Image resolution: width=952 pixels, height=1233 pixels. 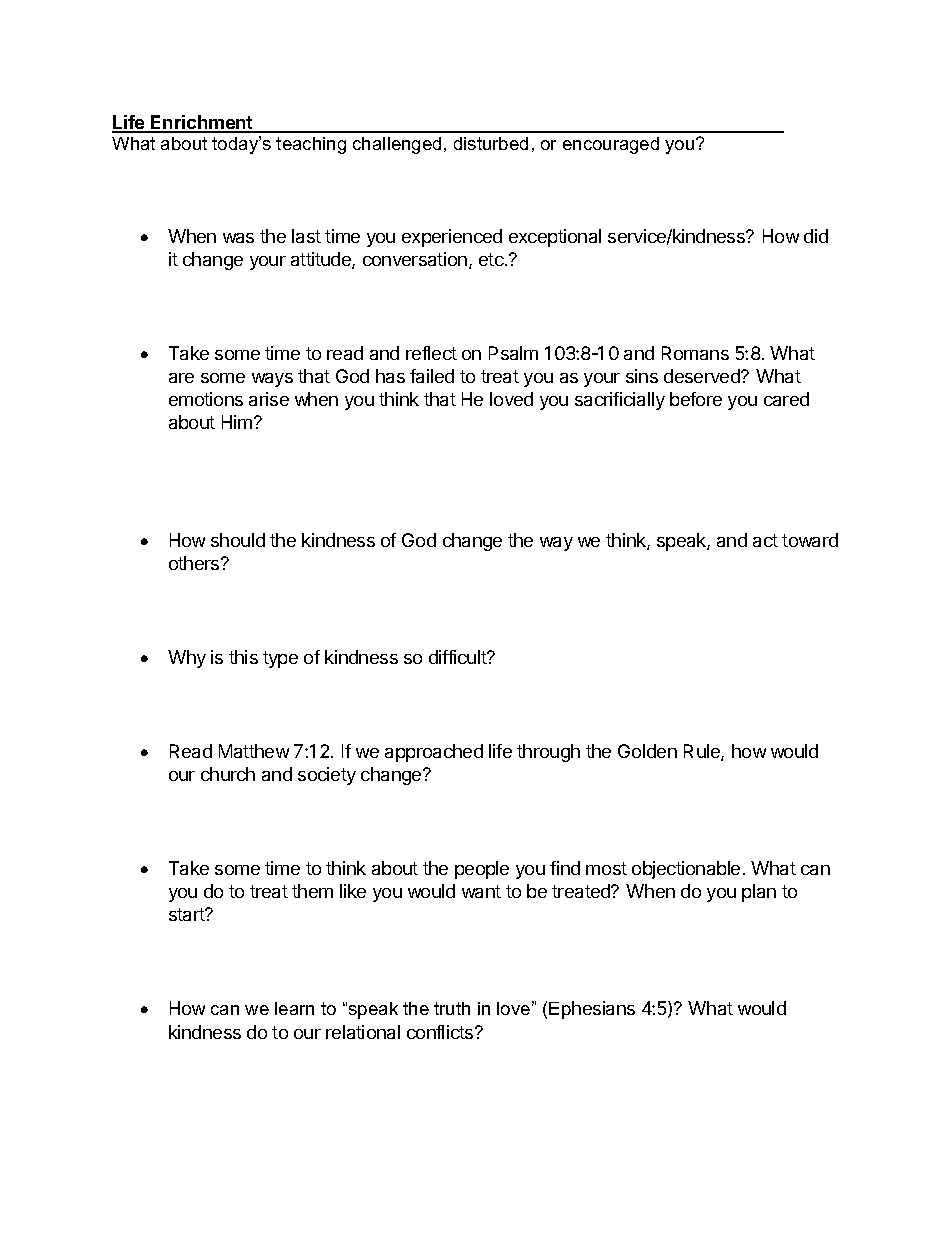 I want to click on Matthew, so click(x=254, y=751).
